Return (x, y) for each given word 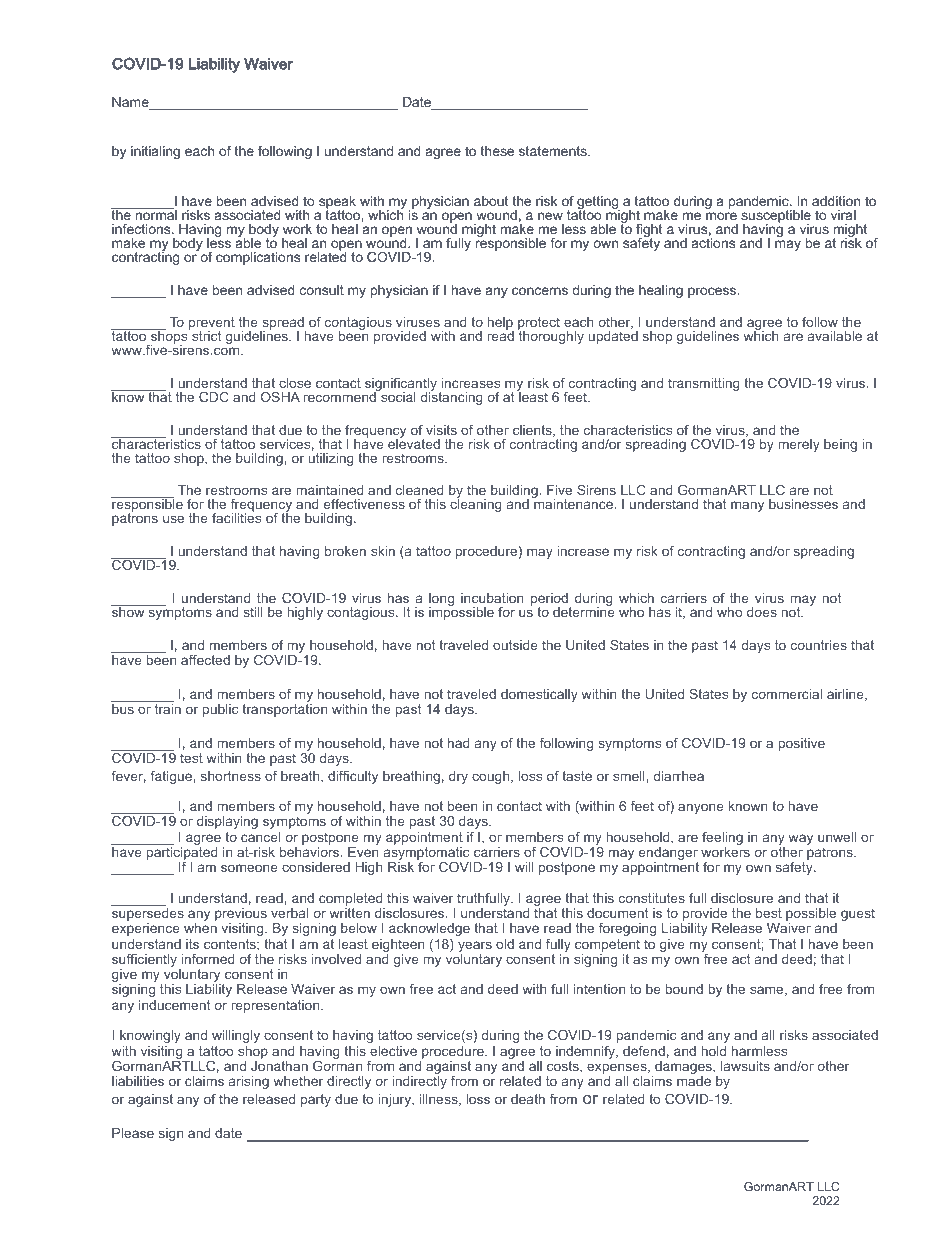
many (747, 506)
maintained (330, 490)
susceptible (776, 218)
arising (249, 1082)
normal (155, 214)
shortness (231, 776)
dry (458, 777)
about (491, 201)
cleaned (420, 490)
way (801, 839)
